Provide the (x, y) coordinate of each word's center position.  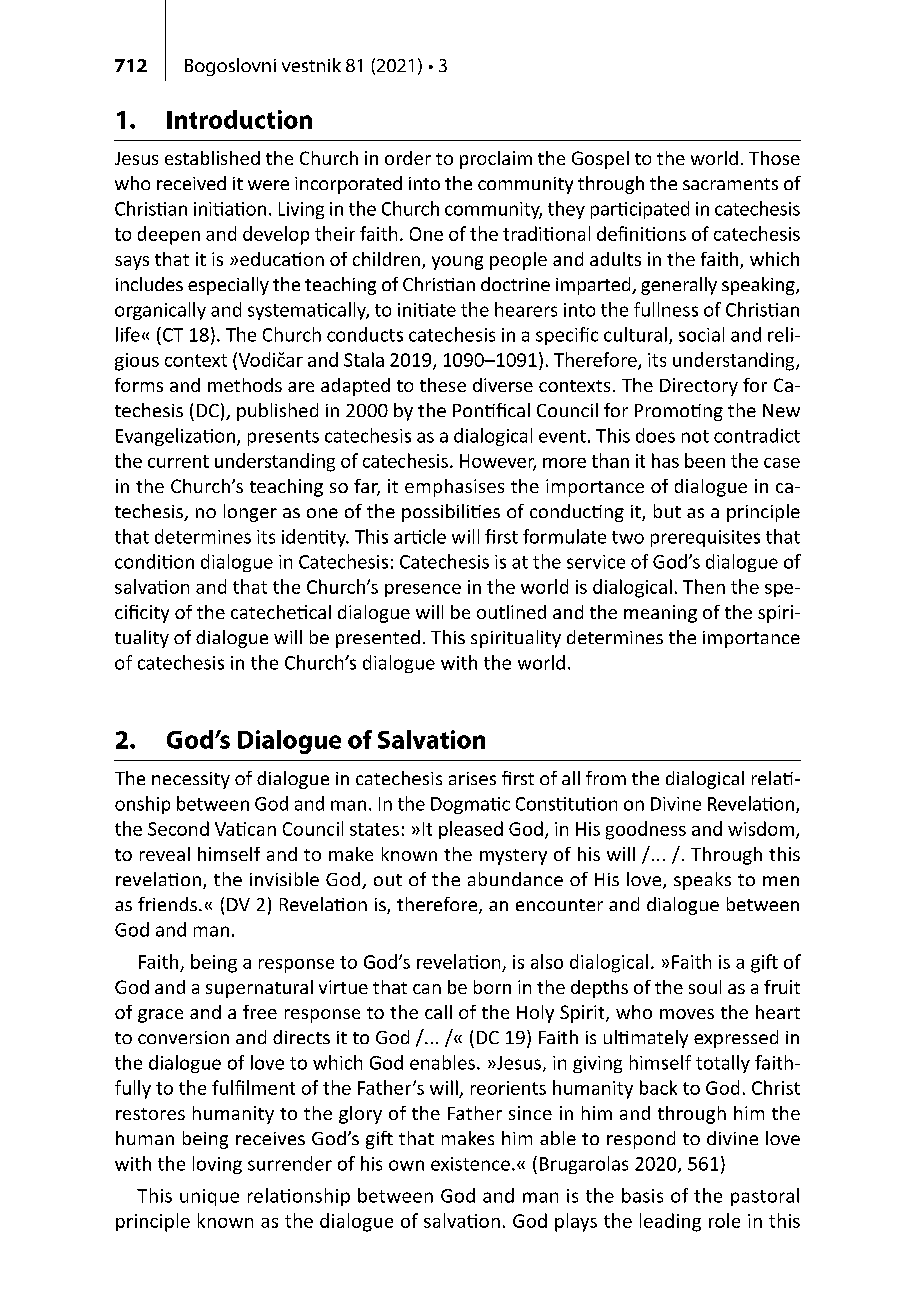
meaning (660, 614)
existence (470, 1164)
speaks (702, 881)
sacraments (730, 184)
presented (378, 639)
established (212, 158)
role (724, 1220)
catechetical (281, 612)
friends (167, 904)
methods (245, 385)
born (492, 987)
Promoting (679, 412)
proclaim (496, 160)
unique (209, 1197)
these (443, 385)
